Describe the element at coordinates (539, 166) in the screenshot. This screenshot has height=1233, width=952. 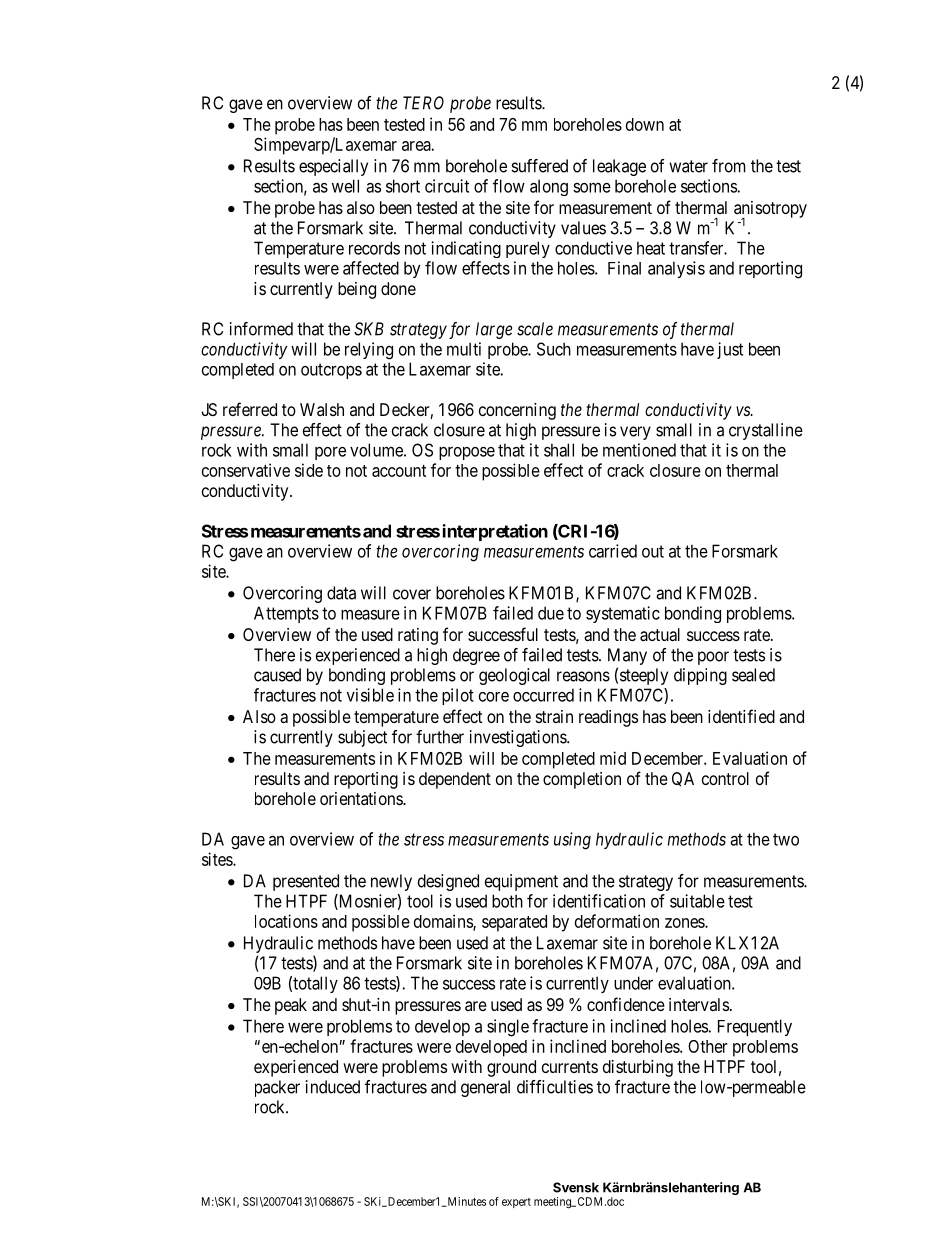
I see `suffered` at that location.
